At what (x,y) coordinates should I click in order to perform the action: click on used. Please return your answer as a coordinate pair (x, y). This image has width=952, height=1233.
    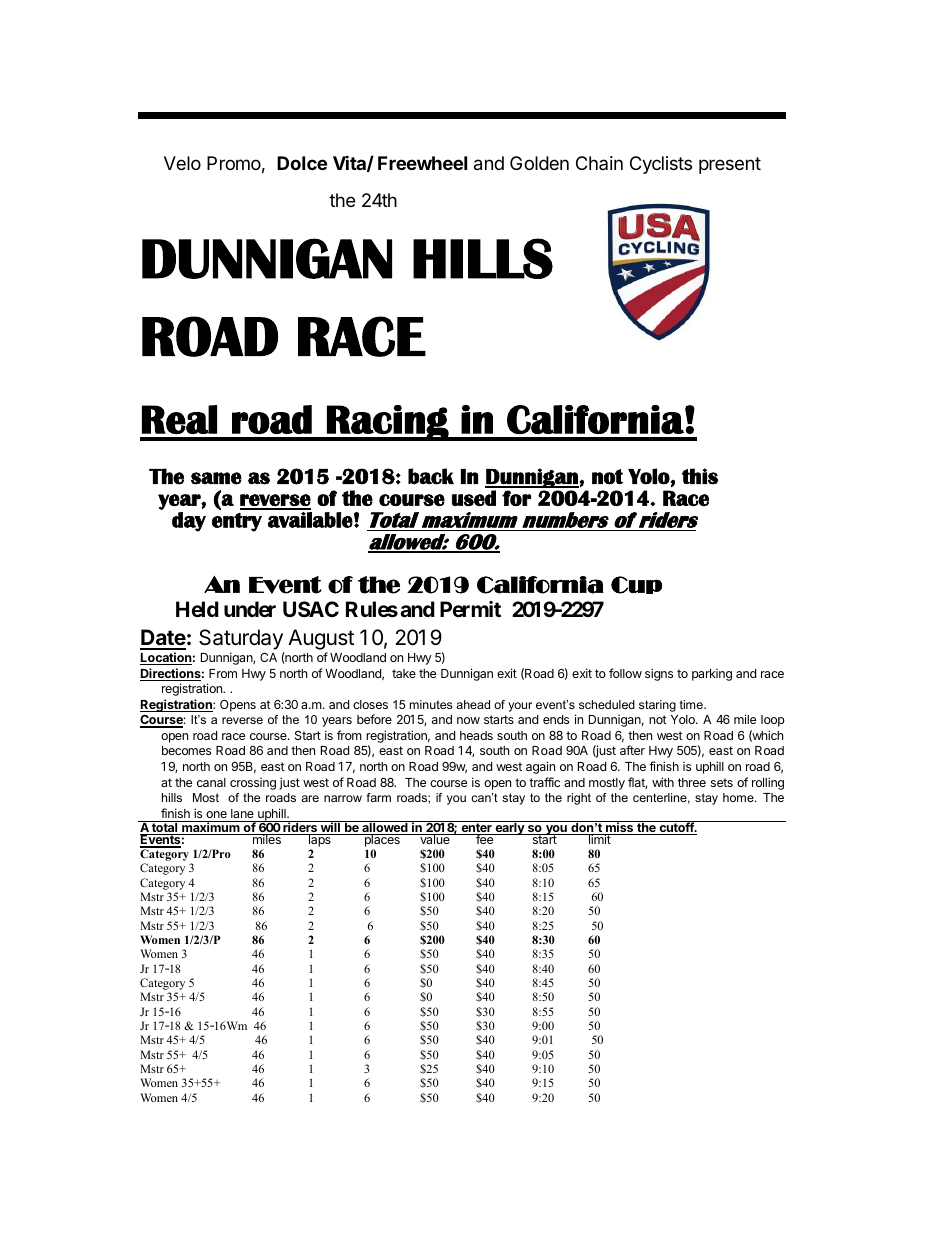
    Looking at the image, I should click on (474, 498).
